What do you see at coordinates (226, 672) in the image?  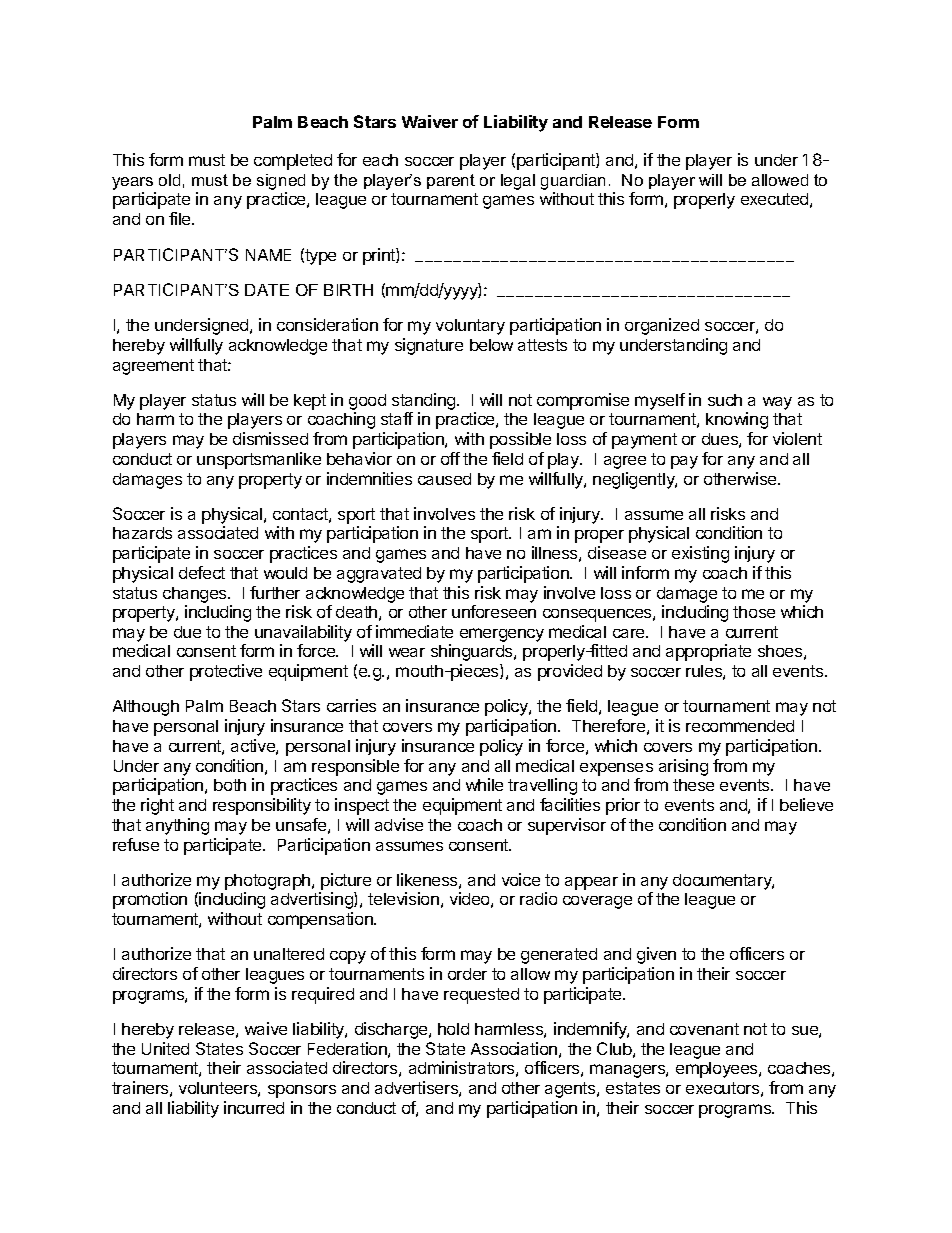 I see `protective` at bounding box center [226, 672].
